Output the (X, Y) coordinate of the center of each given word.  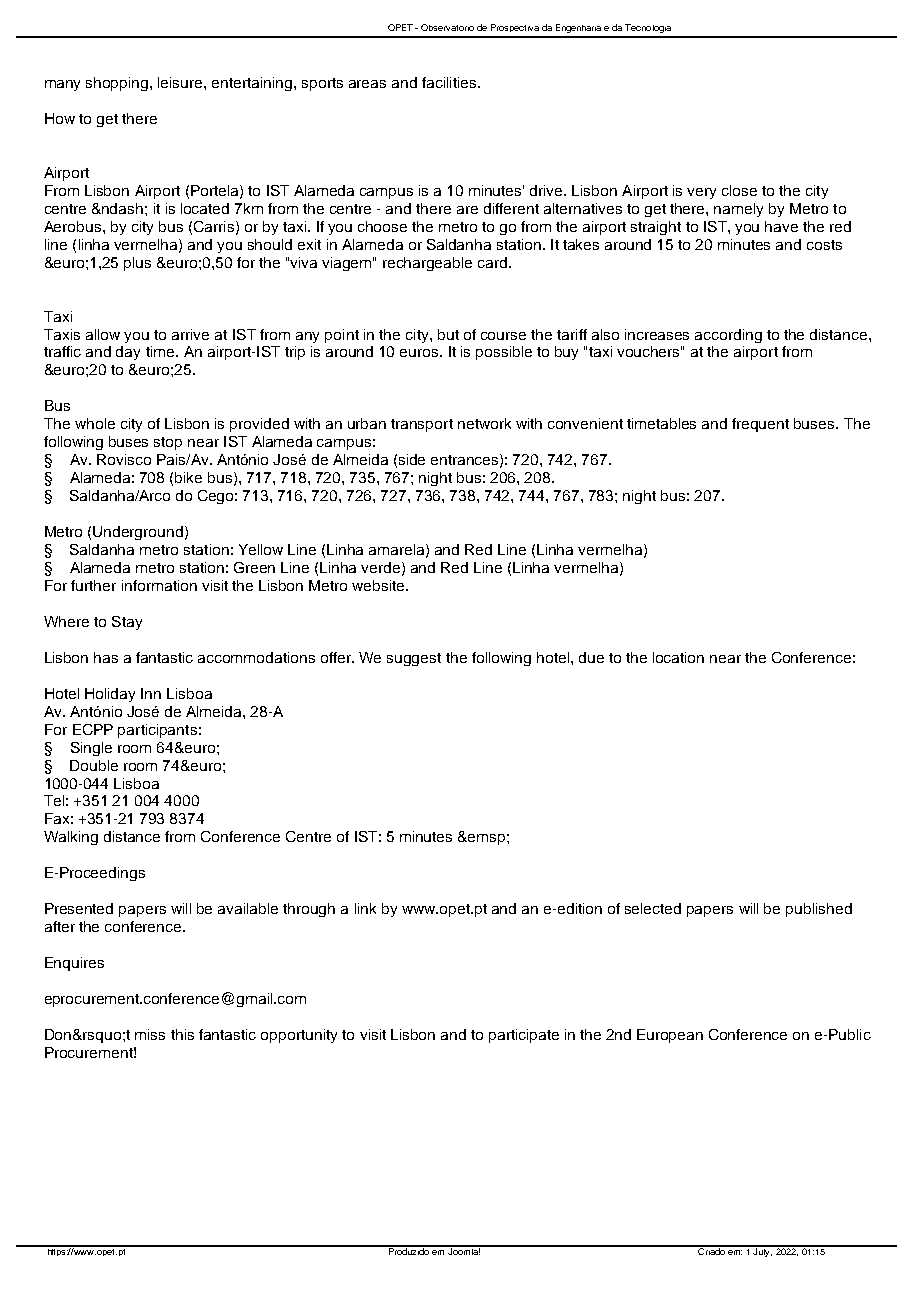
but (448, 334)
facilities (450, 82)
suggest (414, 659)
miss (150, 1034)
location (678, 657)
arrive (190, 334)
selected (653, 908)
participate (524, 1036)
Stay (127, 623)
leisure (181, 82)
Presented (79, 908)
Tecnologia (648, 28)
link (365, 908)
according (728, 336)
